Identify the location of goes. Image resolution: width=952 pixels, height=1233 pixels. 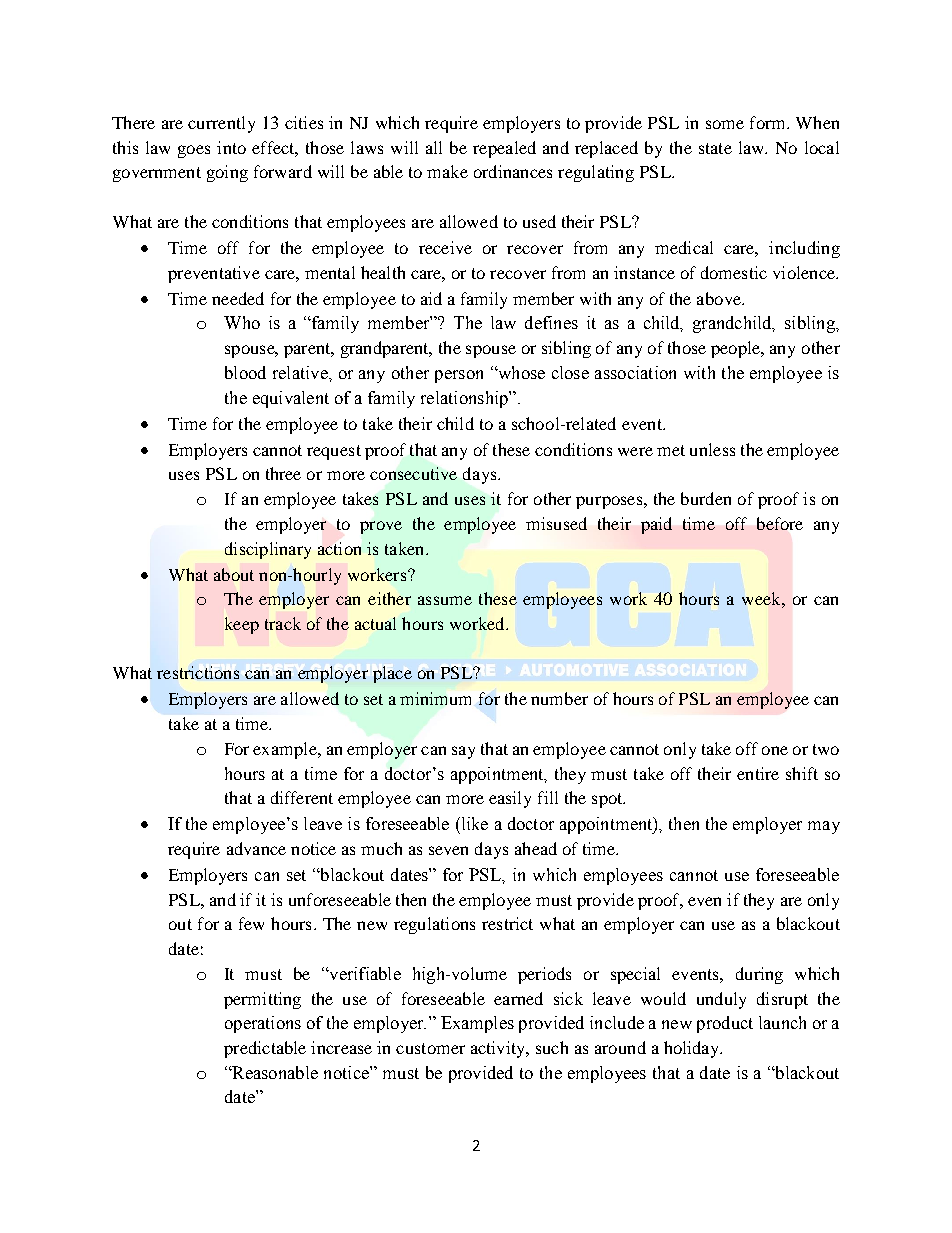
(194, 151).
